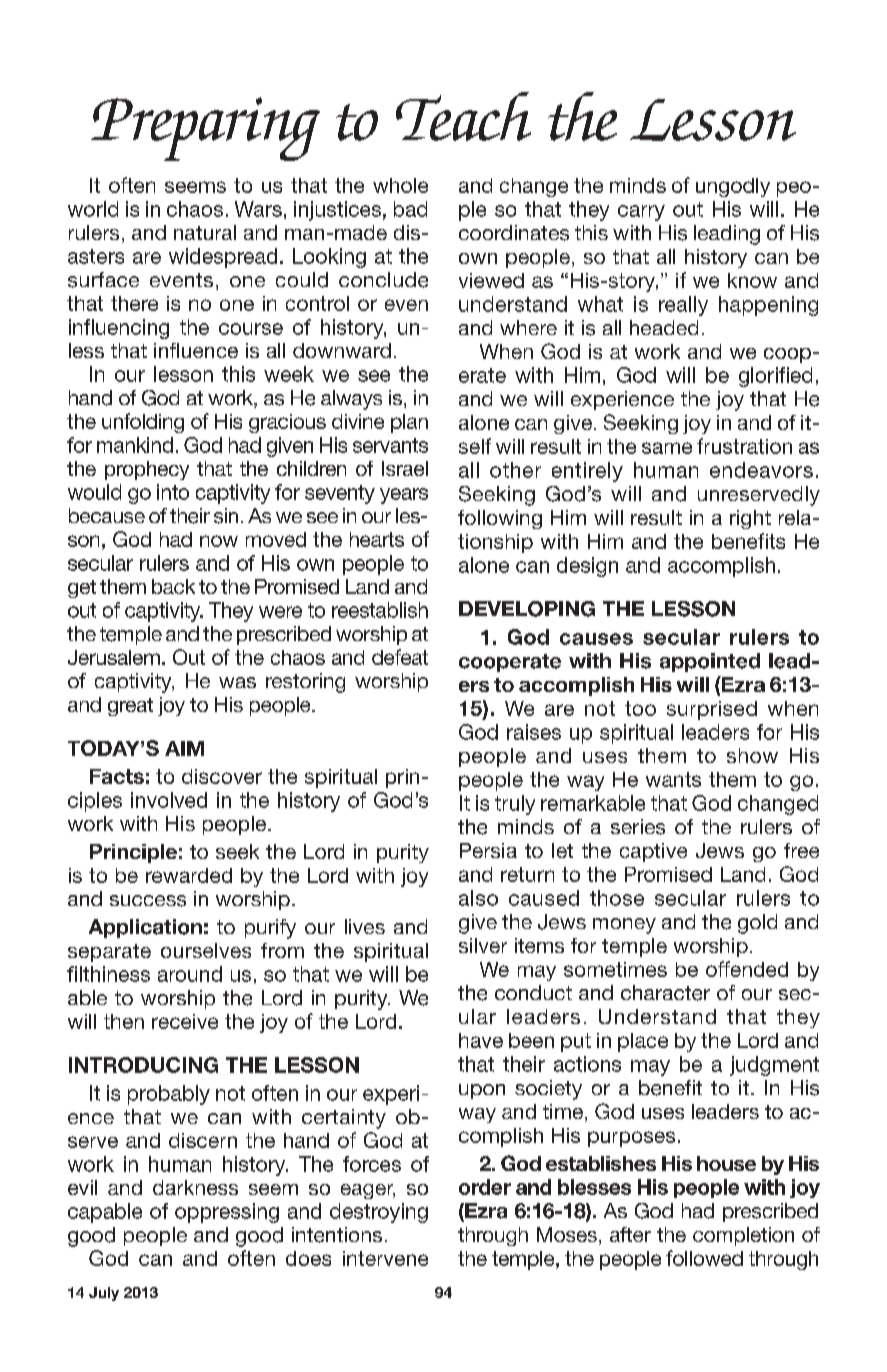 The image size is (887, 1372). I want to click on July, so click(104, 1294).
